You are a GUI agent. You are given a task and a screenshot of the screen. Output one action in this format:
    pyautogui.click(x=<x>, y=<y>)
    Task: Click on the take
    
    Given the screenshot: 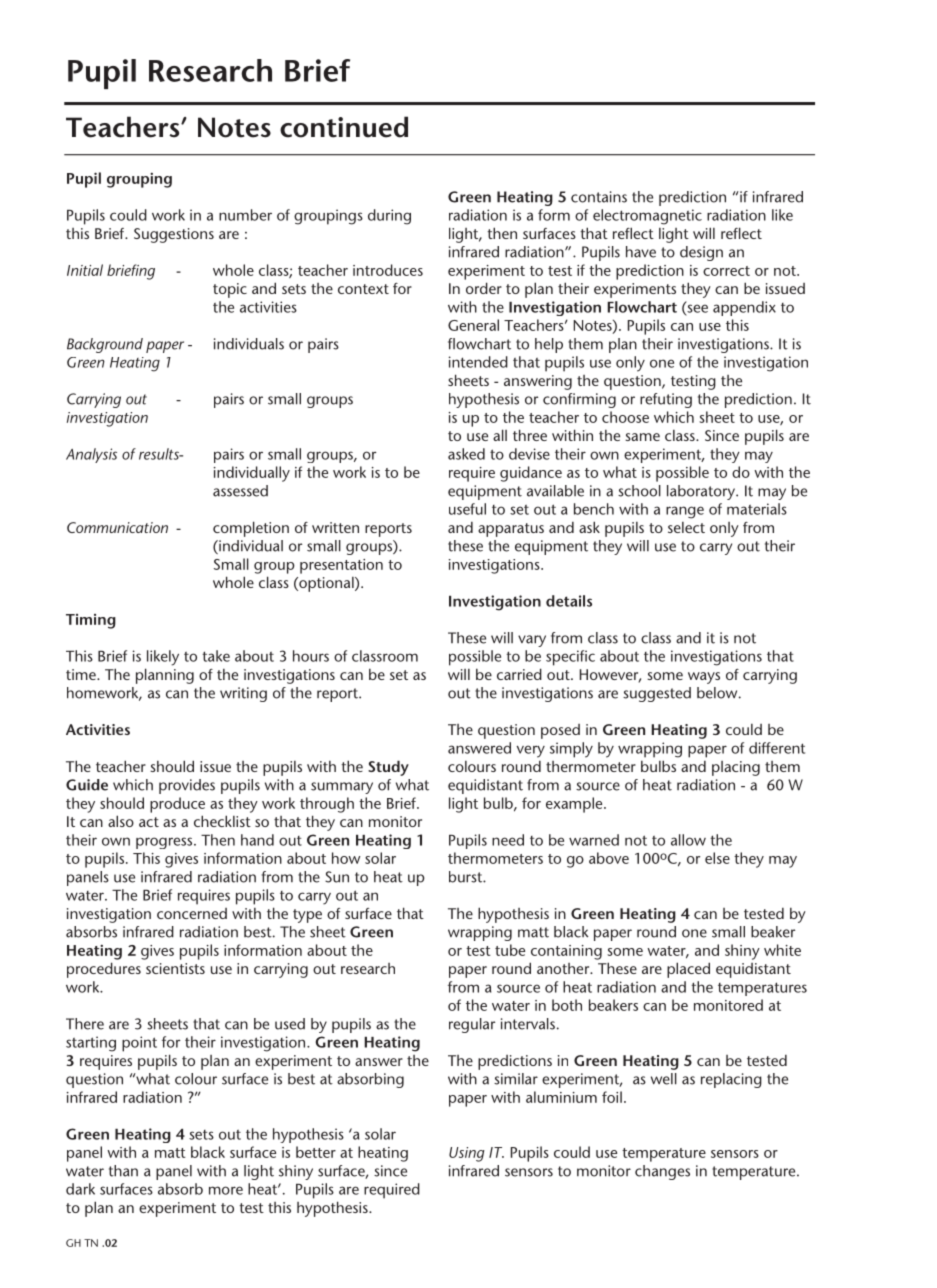 What is the action you would take?
    pyautogui.click(x=216, y=656)
